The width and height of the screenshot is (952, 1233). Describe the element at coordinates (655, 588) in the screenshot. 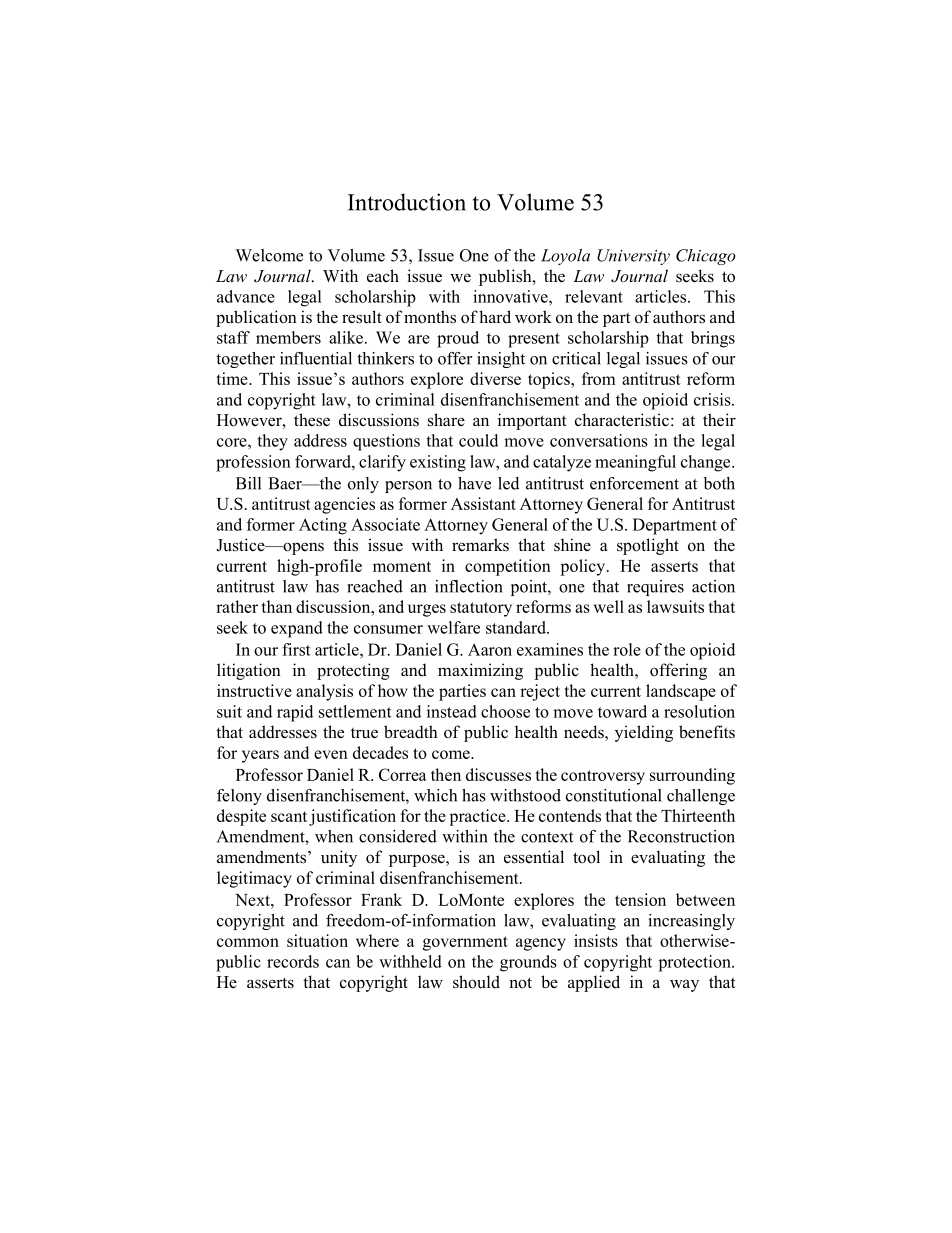

I see `requires` at that location.
